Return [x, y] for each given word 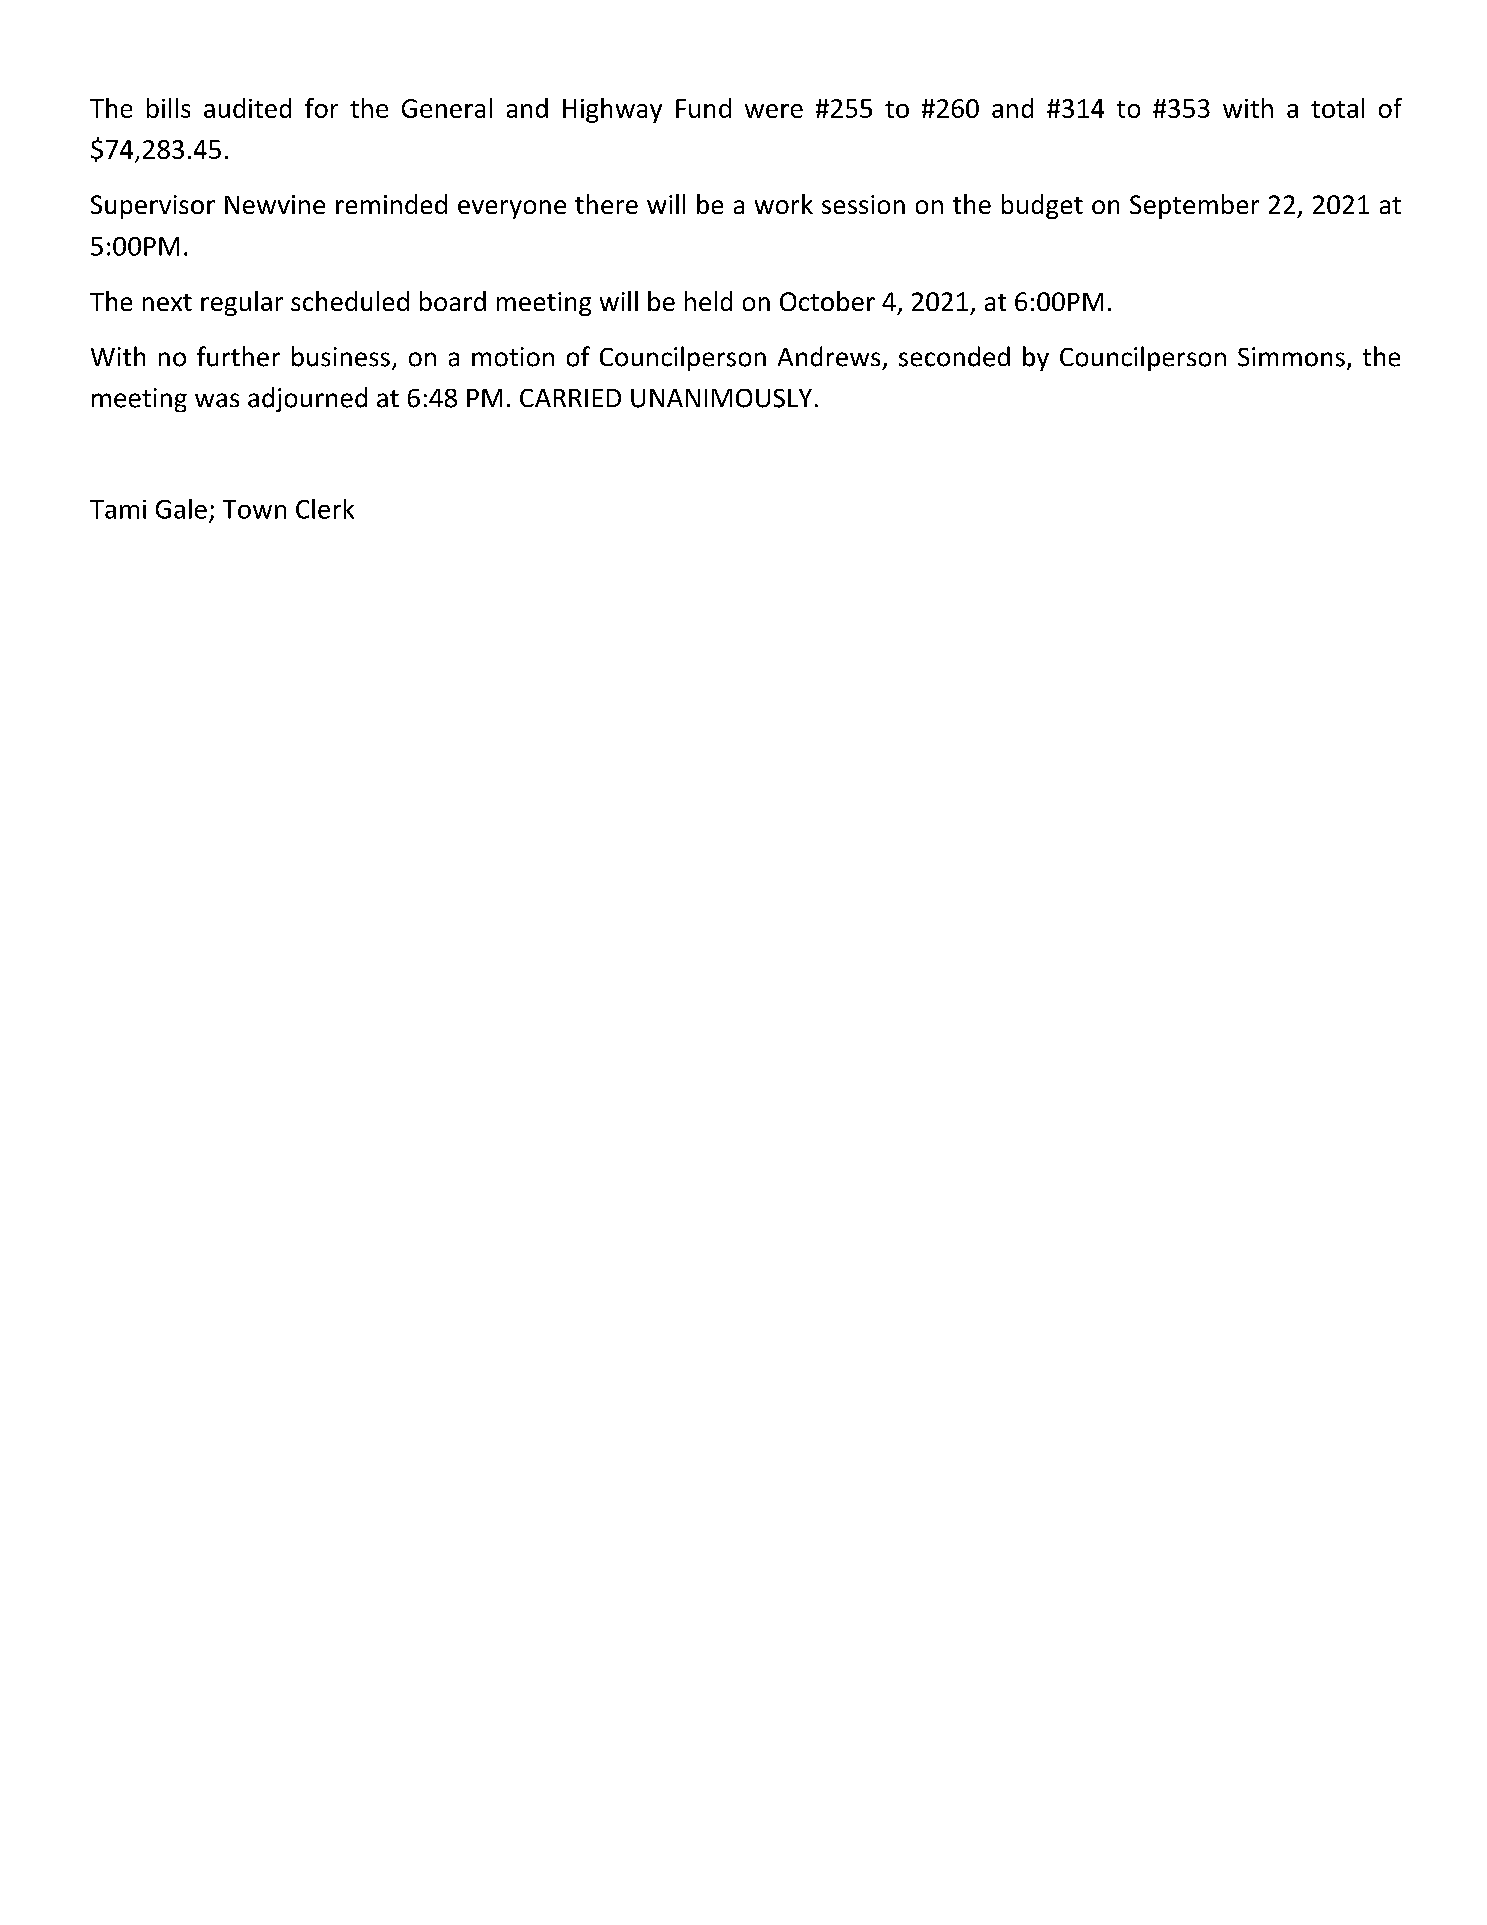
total [1337, 108]
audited [247, 108]
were [774, 111]
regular [242, 303]
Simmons [1291, 357]
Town [254, 509]
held [708, 301]
